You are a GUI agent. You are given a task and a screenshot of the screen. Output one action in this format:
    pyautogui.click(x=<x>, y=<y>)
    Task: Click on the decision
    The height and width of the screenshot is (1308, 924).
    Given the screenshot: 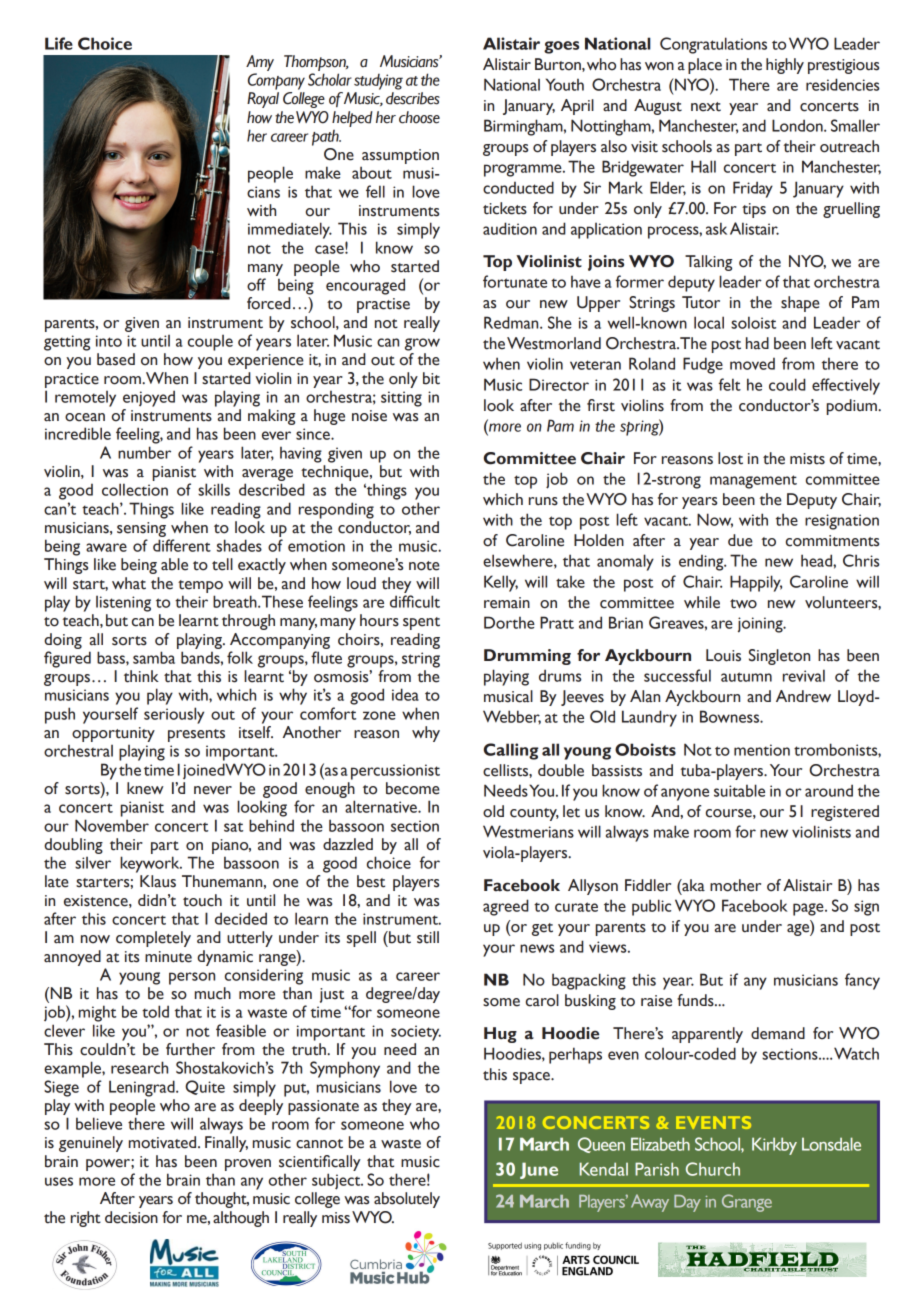 What is the action you would take?
    pyautogui.click(x=131, y=1217)
